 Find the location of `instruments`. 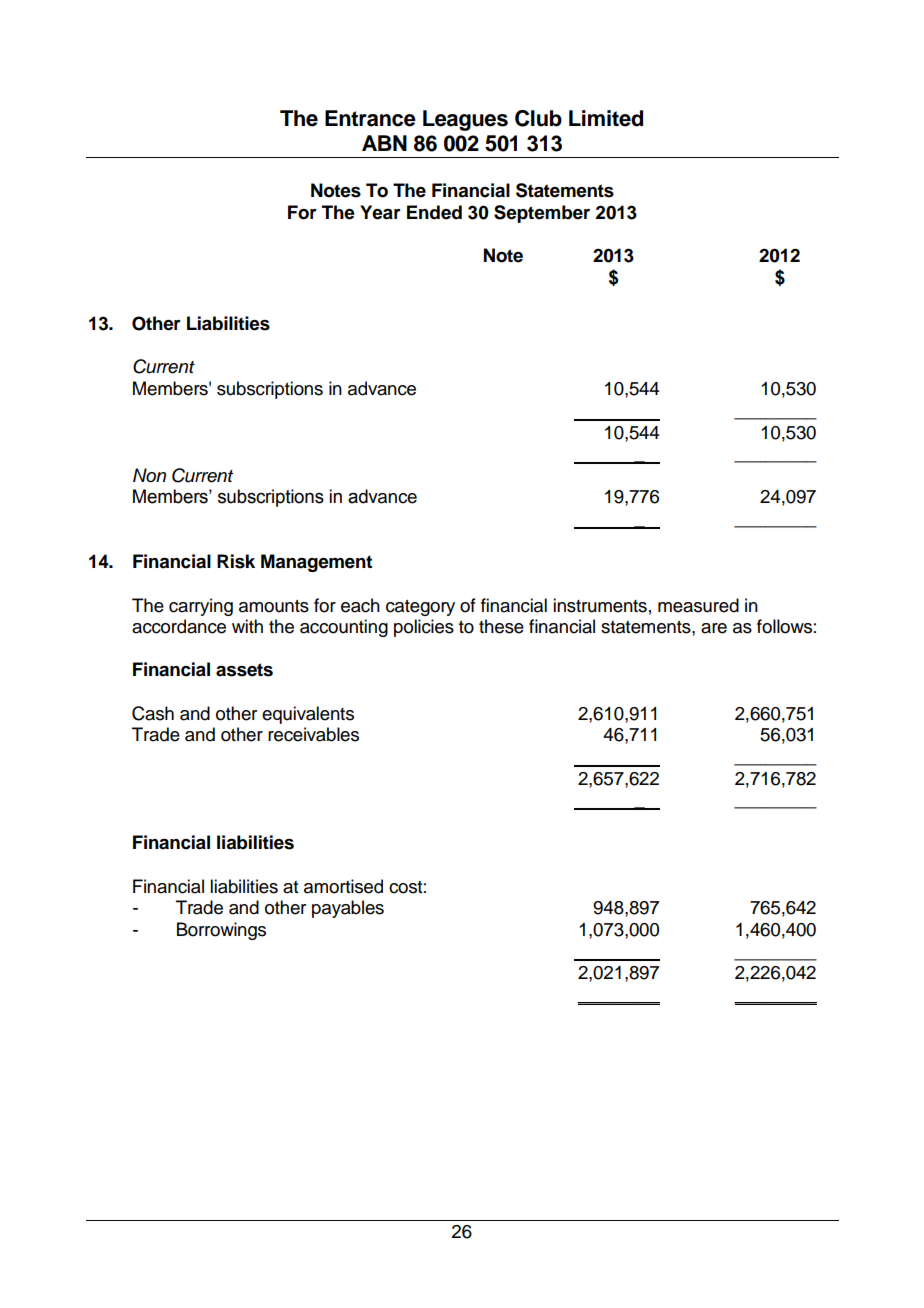

instruments is located at coordinates (600, 605).
